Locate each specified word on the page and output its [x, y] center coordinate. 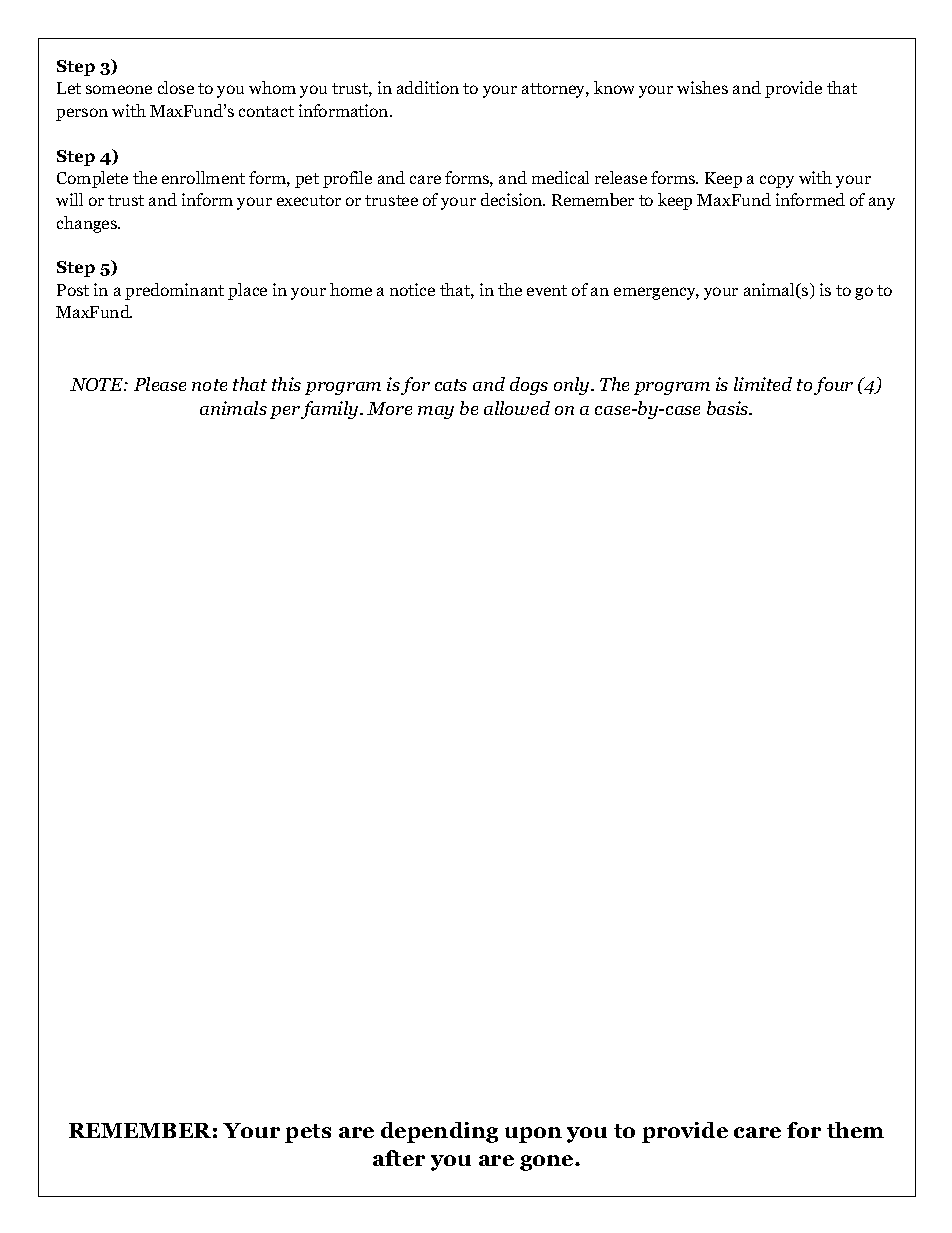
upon [533, 1135]
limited [763, 384]
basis [729, 408]
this [286, 384]
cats [451, 385]
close [176, 87]
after [399, 1158]
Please [160, 384]
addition [428, 87]
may [436, 412]
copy [777, 181]
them [855, 1130]
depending [439, 1132]
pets [308, 1133]
